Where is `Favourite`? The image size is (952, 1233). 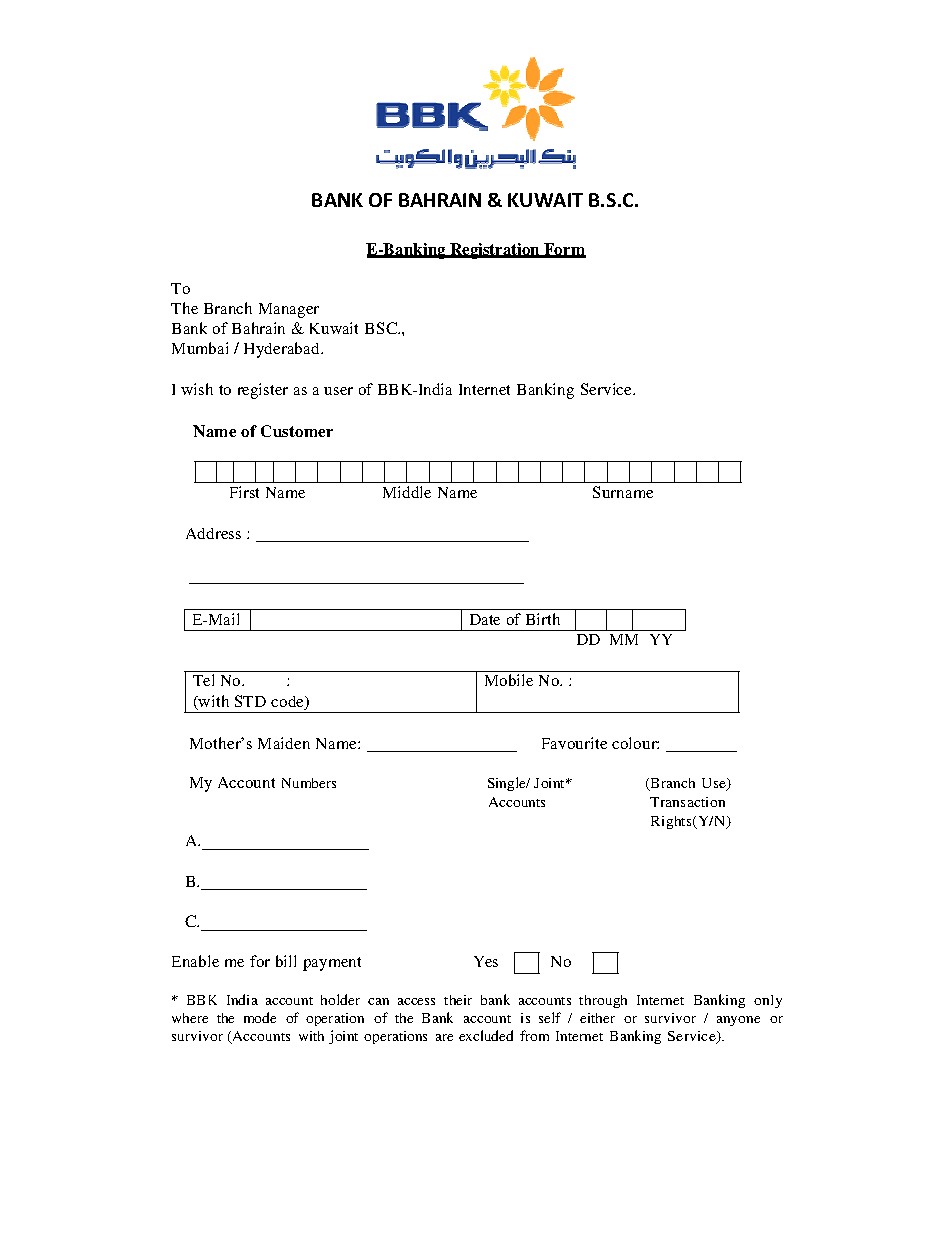
Favourite is located at coordinates (574, 743).
